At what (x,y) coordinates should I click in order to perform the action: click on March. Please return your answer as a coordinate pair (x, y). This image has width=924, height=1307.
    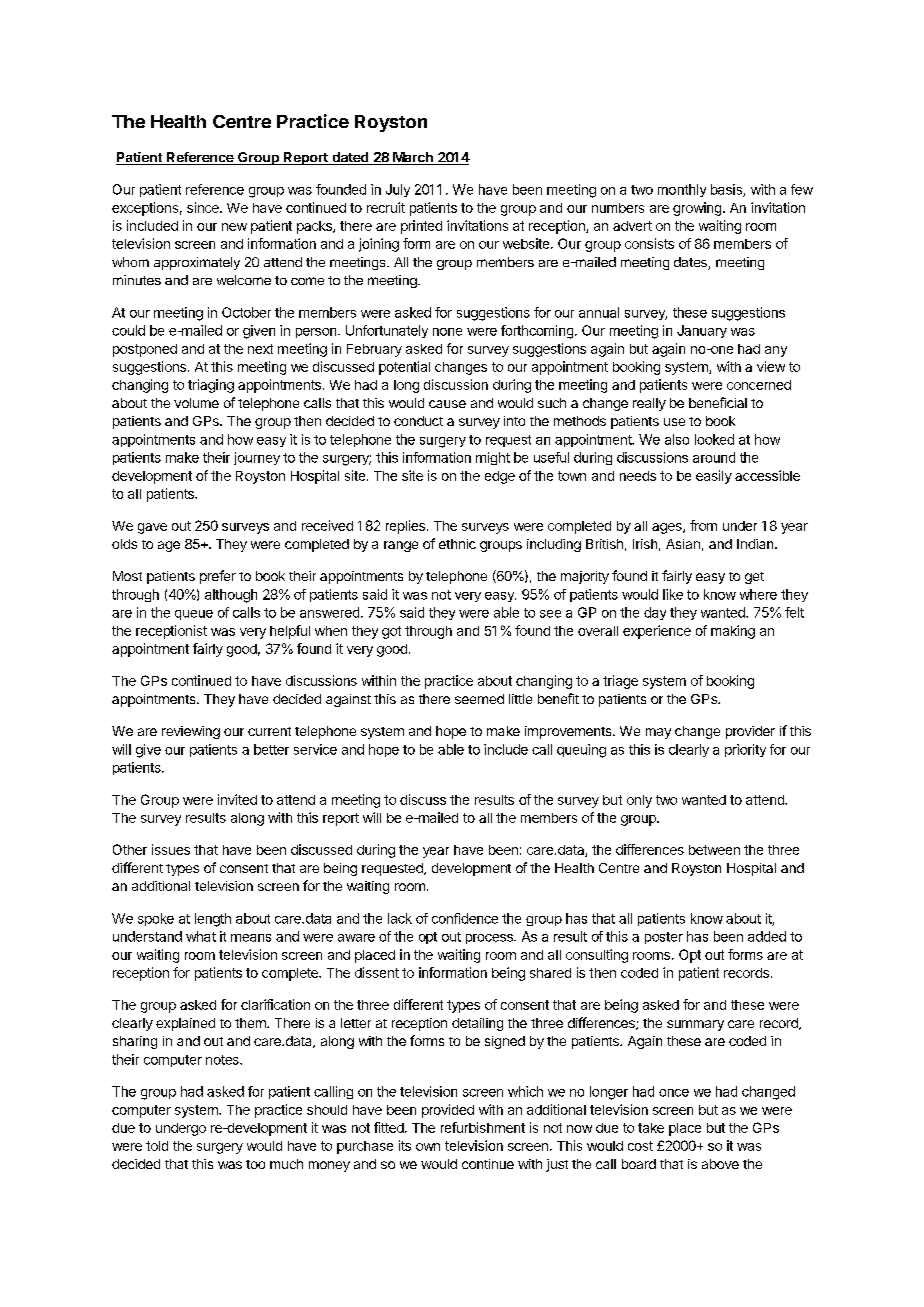
    Looking at the image, I should click on (413, 158).
